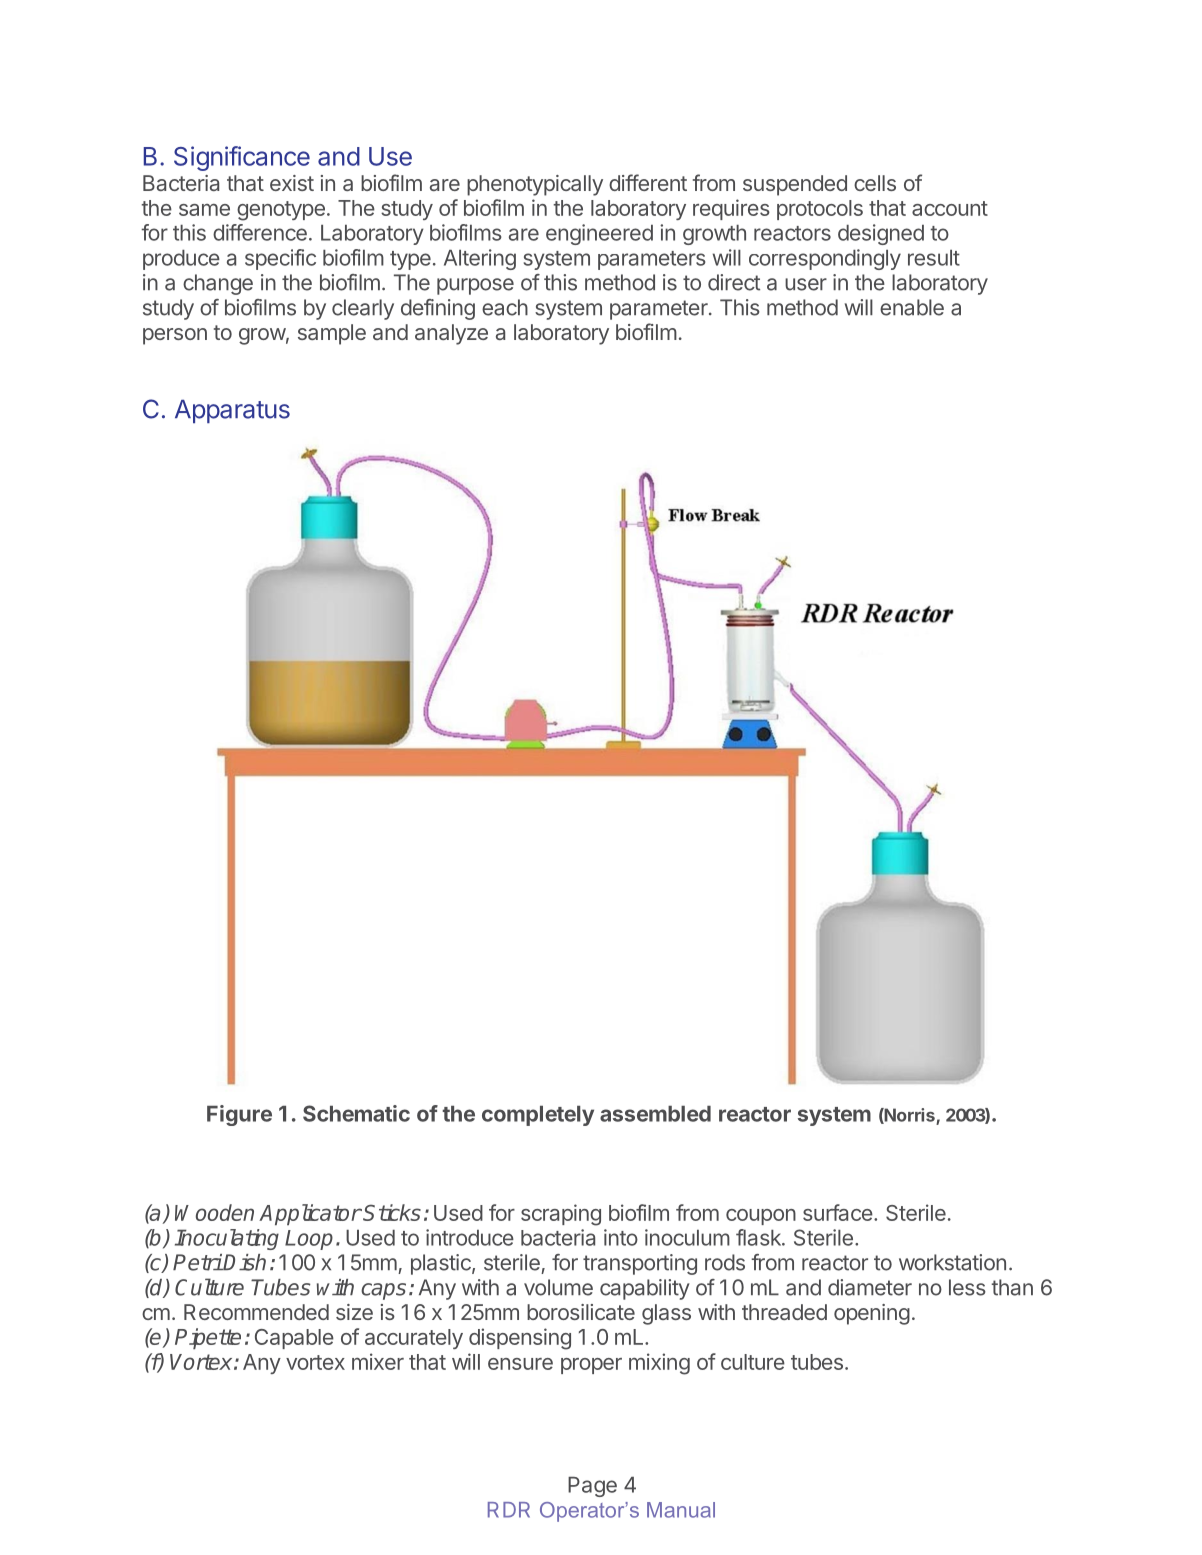 The image size is (1202, 1555). Describe the element at coordinates (239, 1115) in the screenshot. I see `Figure` at that location.
